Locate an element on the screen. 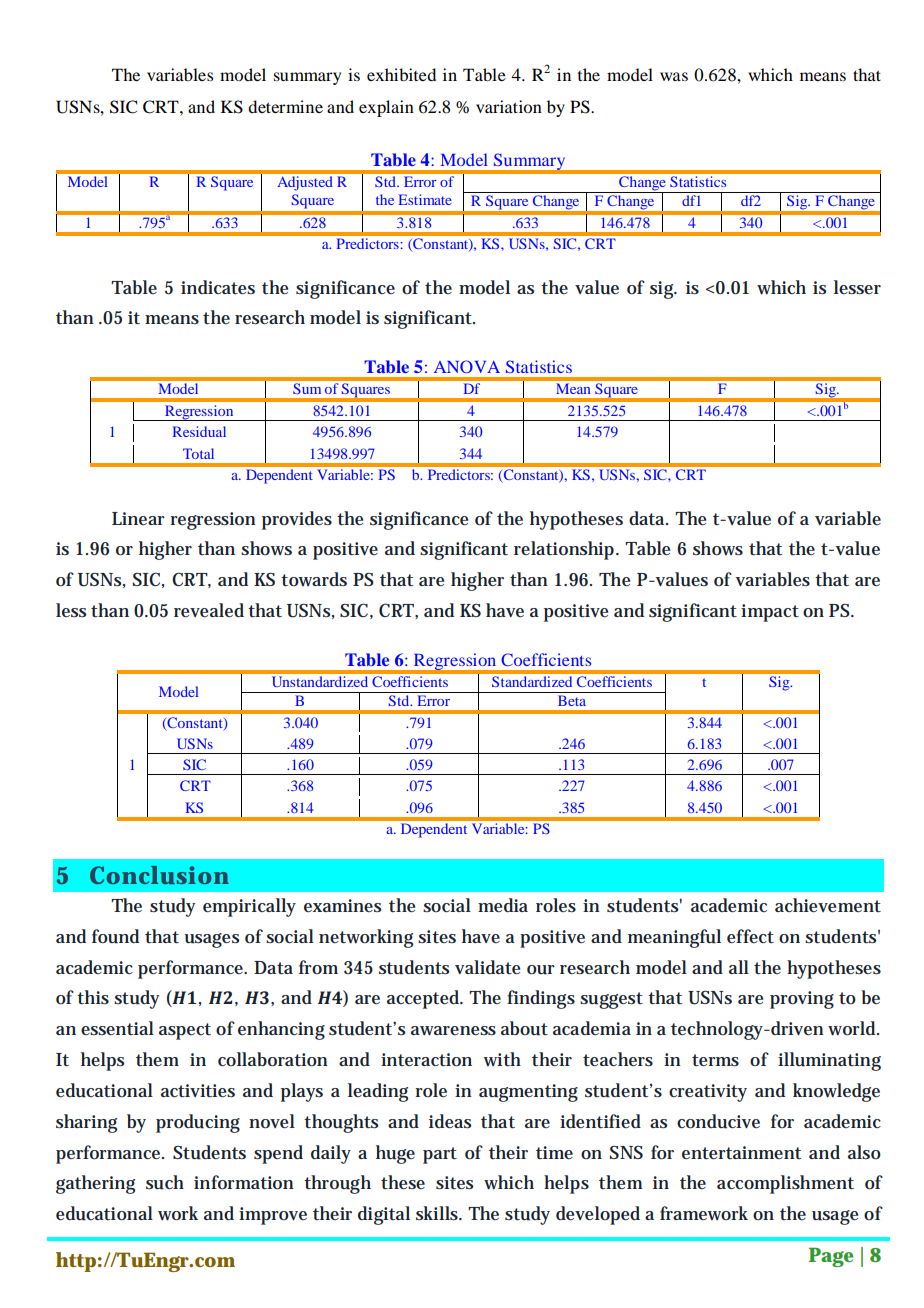 This screenshot has width=924, height=1308. impact is located at coordinates (770, 613).
